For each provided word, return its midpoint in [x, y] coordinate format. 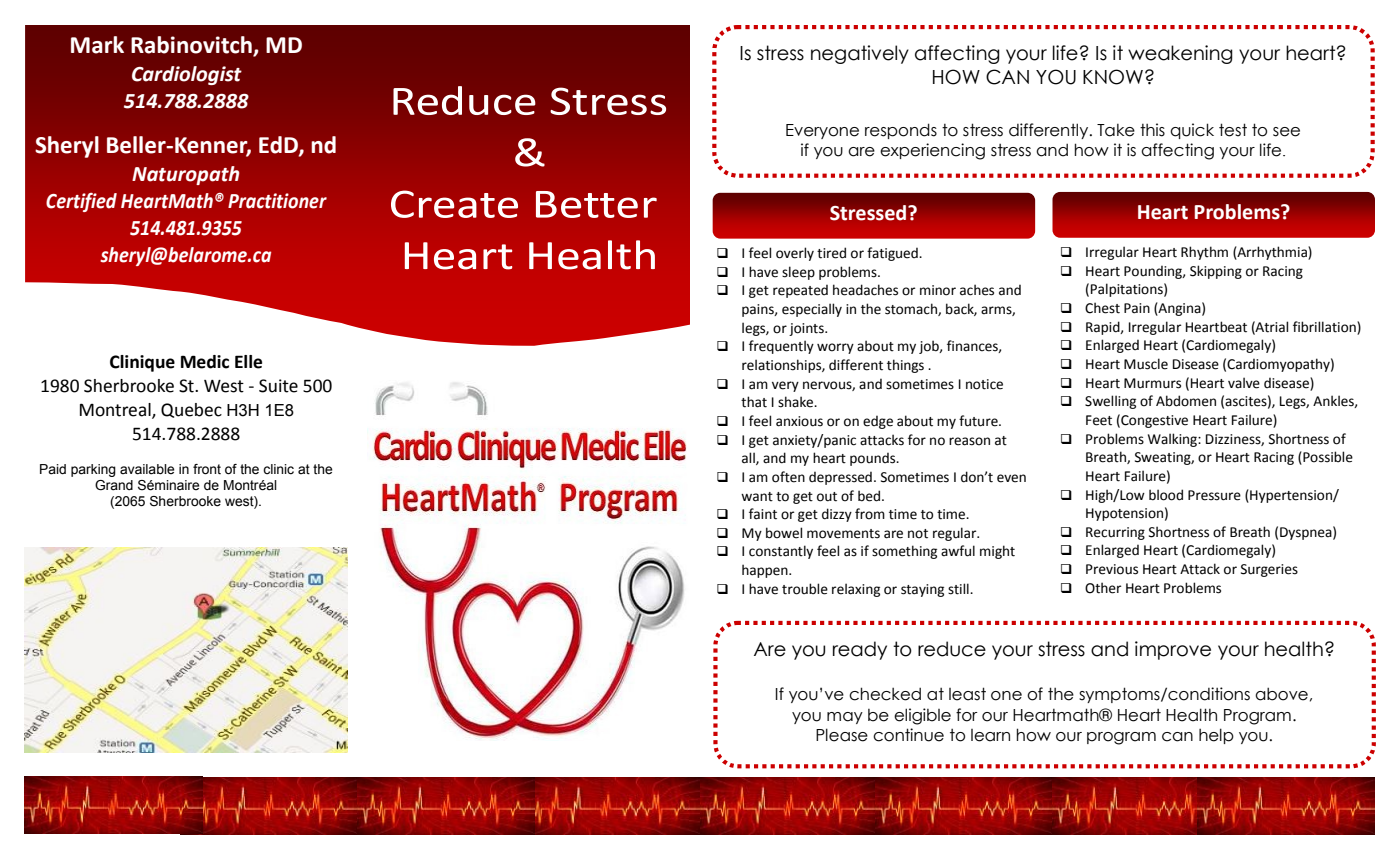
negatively [860, 54]
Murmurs [1152, 383]
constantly [781, 552]
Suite [278, 386]
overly [795, 254]
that [754, 402]
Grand [114, 485]
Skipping [1216, 272]
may [845, 718]
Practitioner [277, 201]
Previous [1112, 569]
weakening [1180, 54]
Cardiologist [187, 75]
